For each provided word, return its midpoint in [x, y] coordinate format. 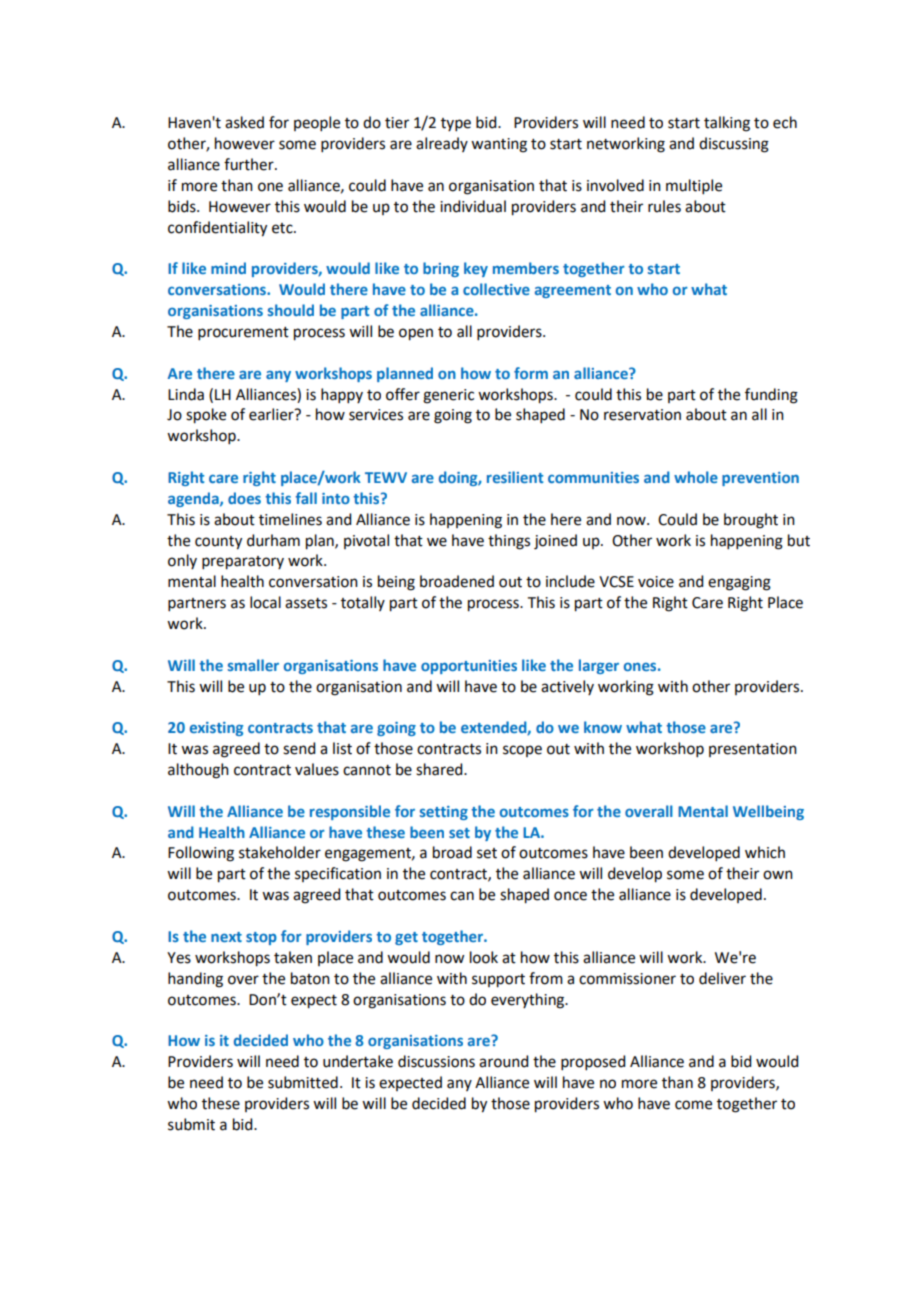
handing [195, 980]
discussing [734, 145]
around [503, 1061]
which [765, 852]
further [250, 164]
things [509, 542]
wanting [499, 145]
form [531, 373]
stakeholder [280, 852]
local [265, 602]
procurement [243, 333]
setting [444, 813]
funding [771, 396]
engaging [739, 583]
